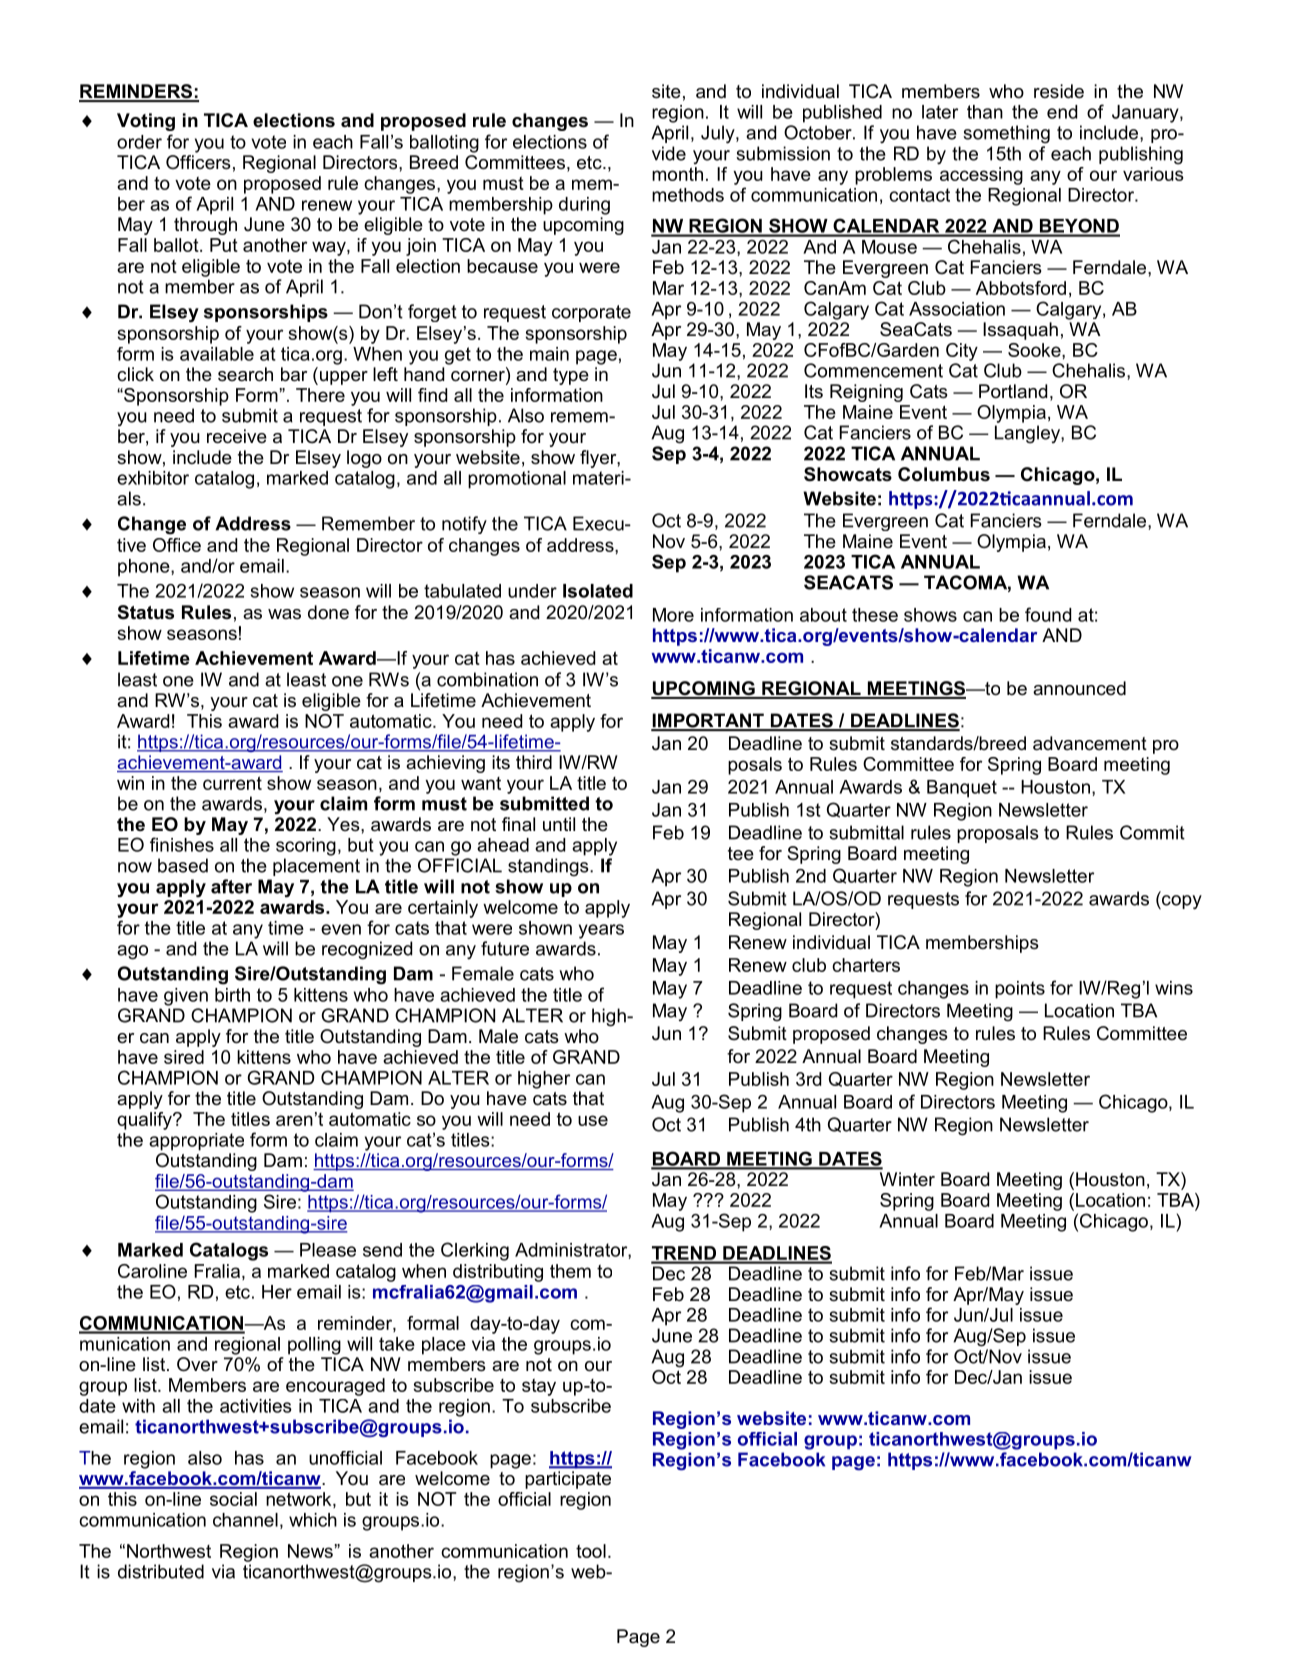  What do you see at coordinates (677, 174) in the screenshot?
I see `month` at bounding box center [677, 174].
